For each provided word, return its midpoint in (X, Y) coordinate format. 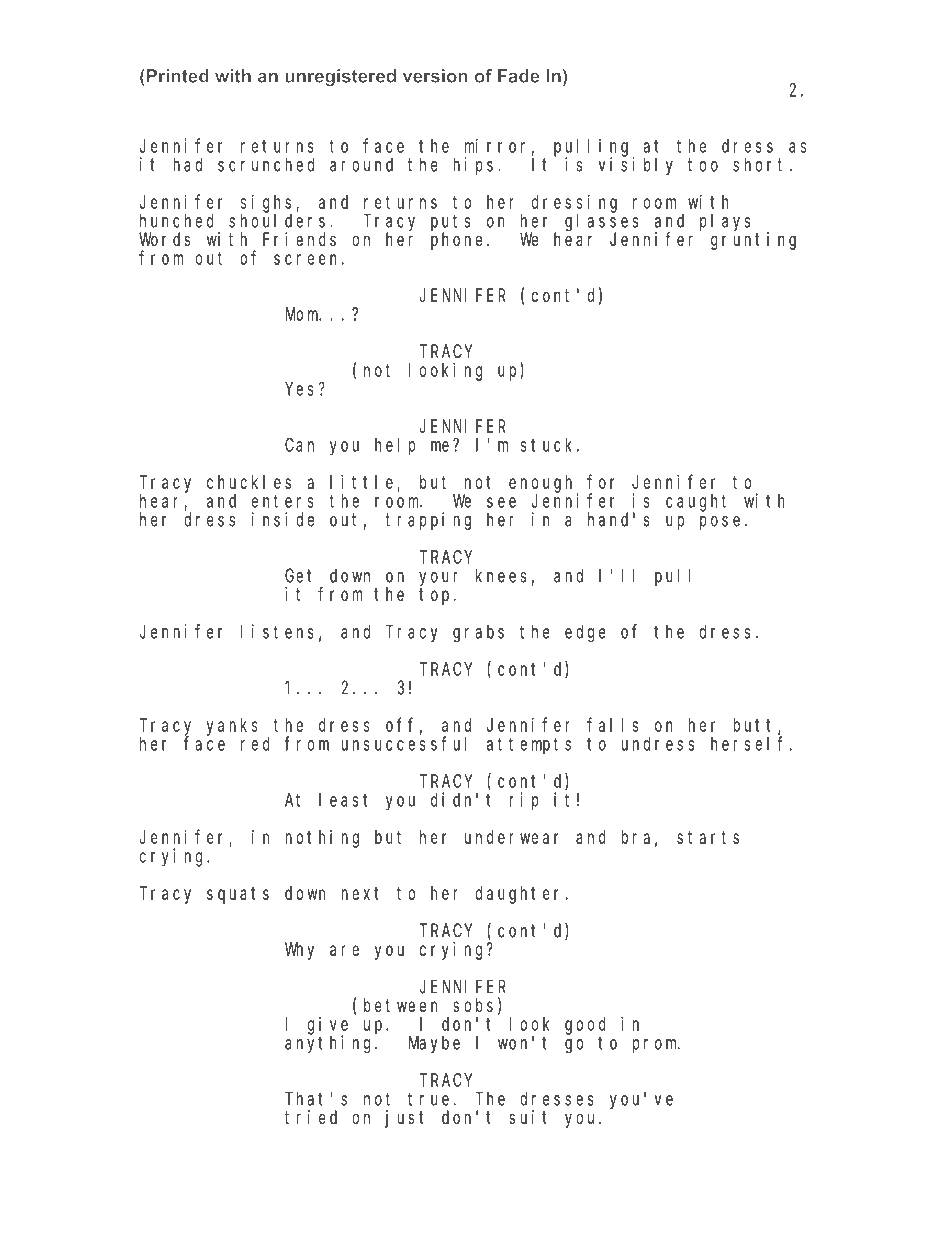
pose (720, 523)
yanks (232, 727)
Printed (176, 76)
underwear (512, 837)
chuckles (249, 482)
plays (725, 223)
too (703, 165)
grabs (478, 634)
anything (330, 1044)
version (435, 76)
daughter (520, 895)
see (501, 502)
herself (750, 743)
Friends (299, 239)
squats (238, 895)
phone (459, 241)
